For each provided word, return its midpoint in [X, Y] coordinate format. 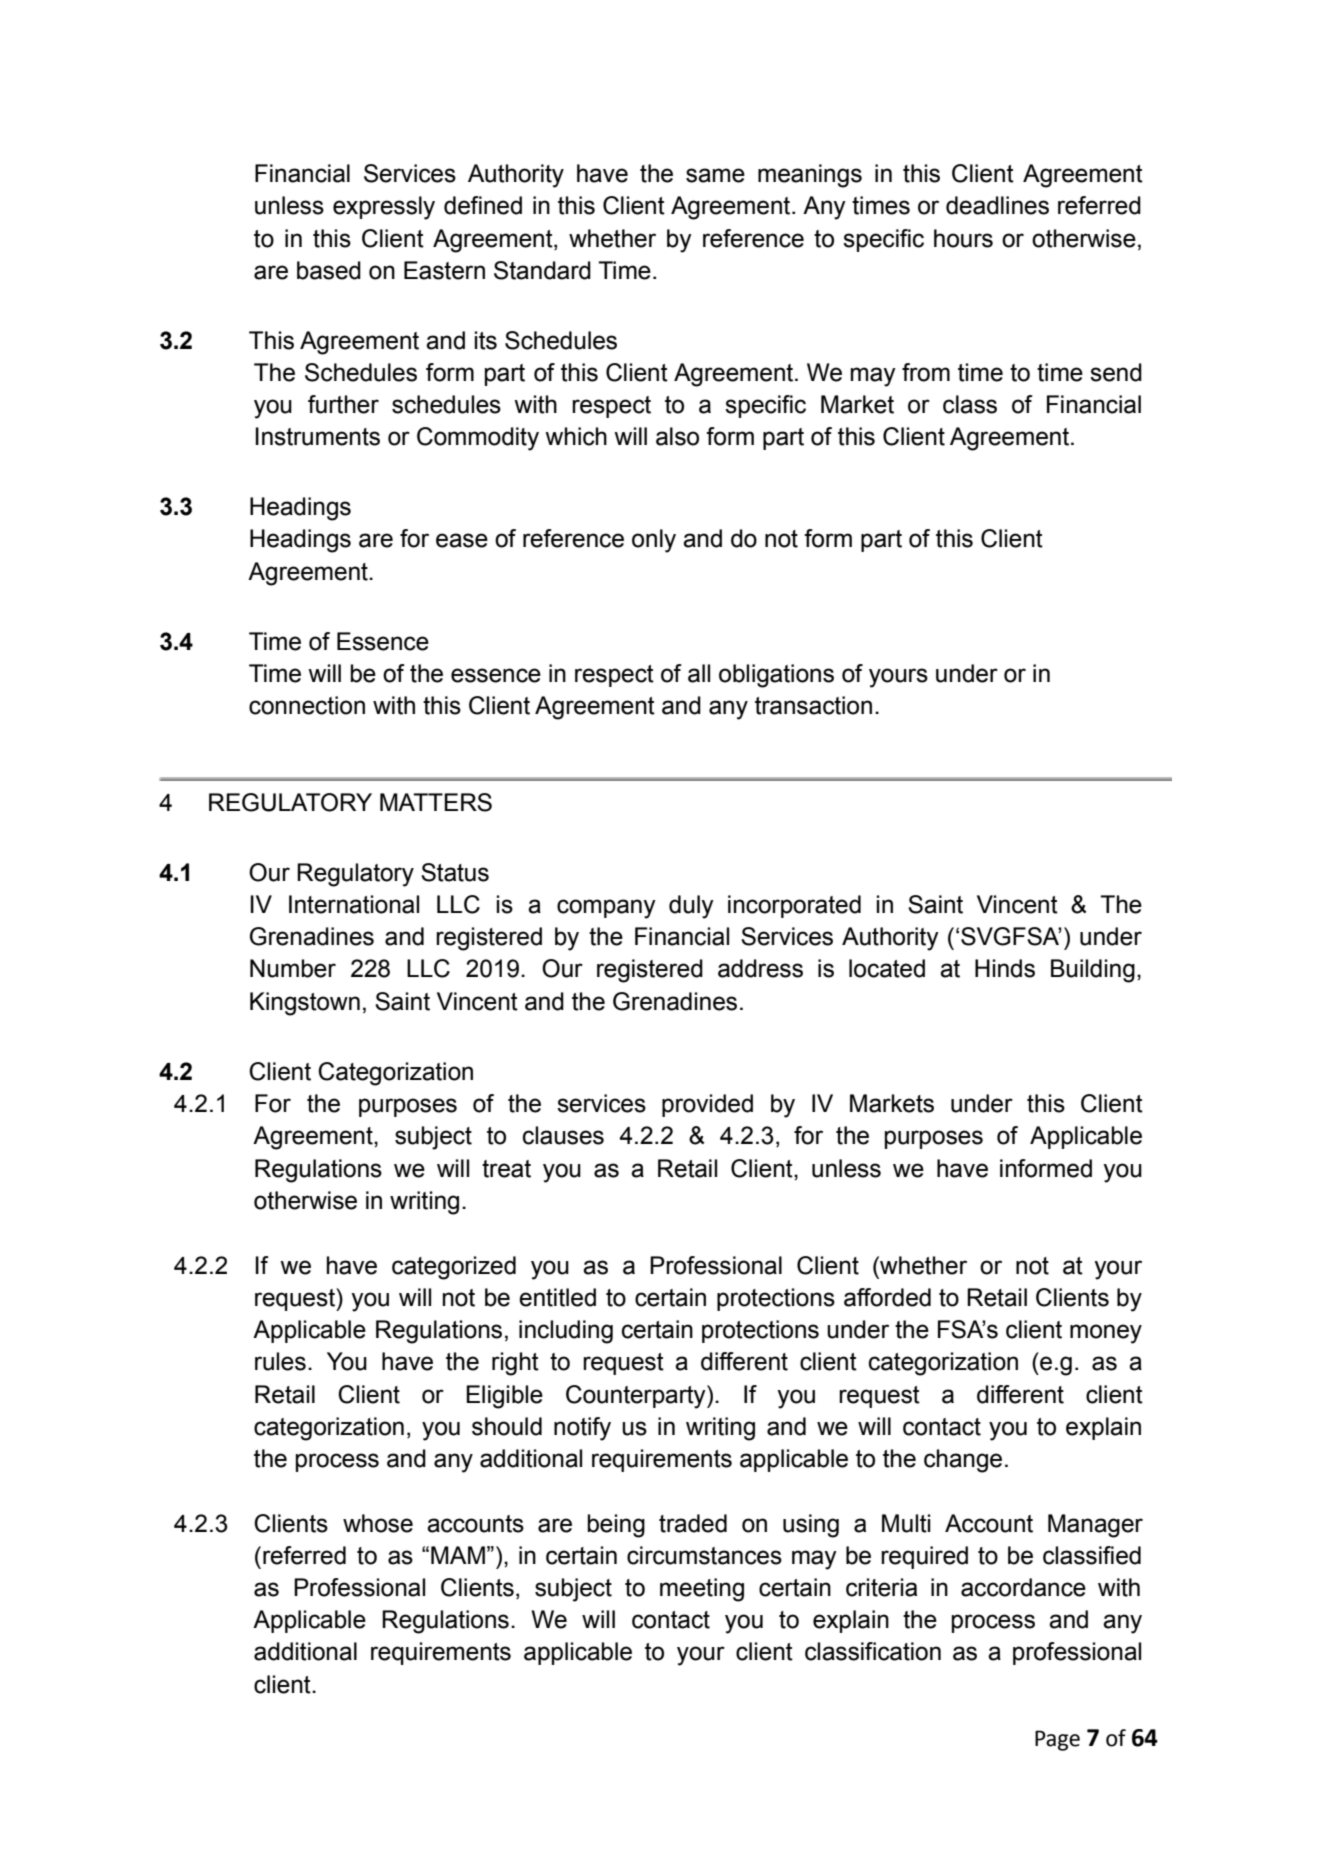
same [715, 175]
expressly [384, 208]
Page [1057, 1740]
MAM [458, 1555]
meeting [702, 1590]
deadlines [997, 205]
